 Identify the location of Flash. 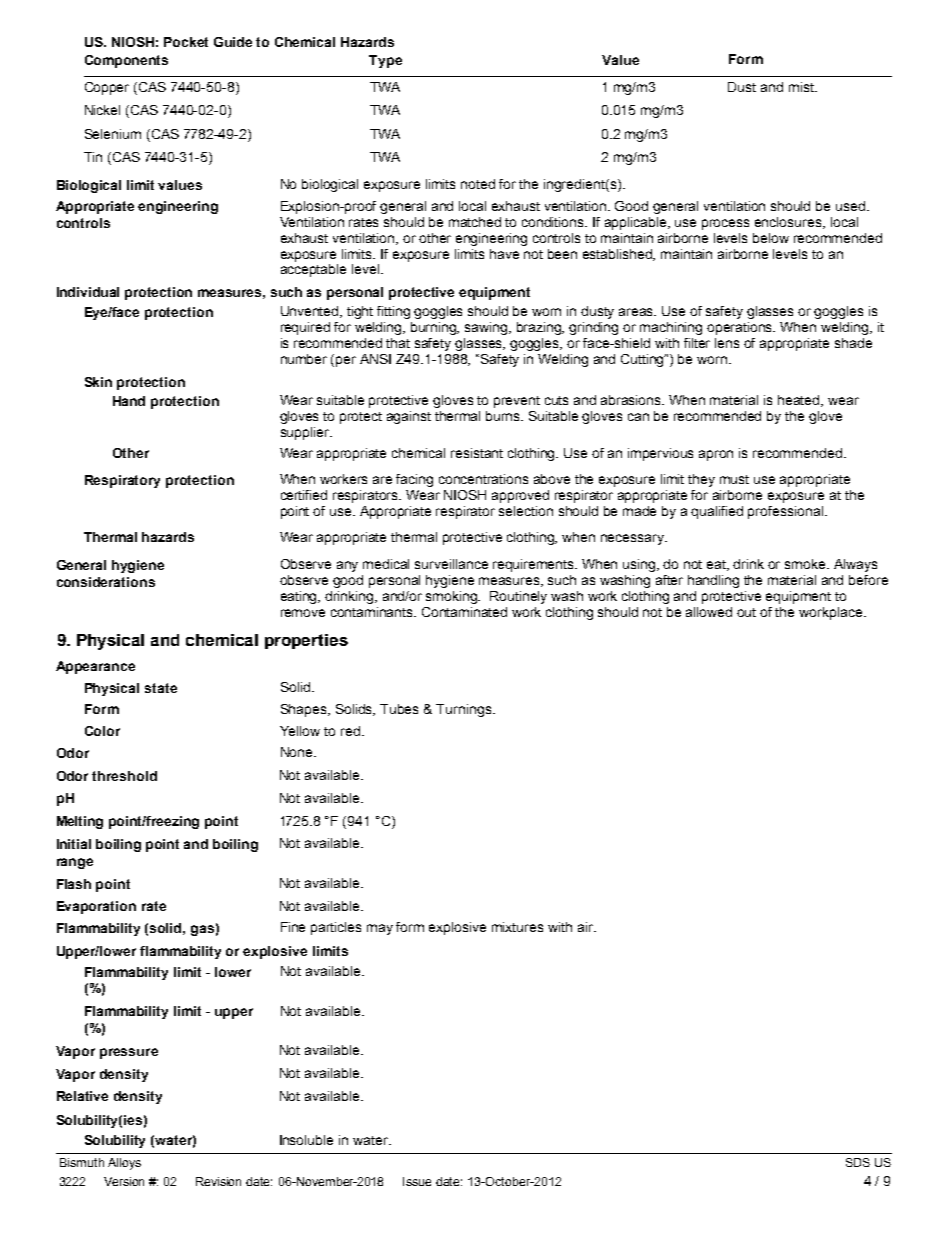
(74, 884).
